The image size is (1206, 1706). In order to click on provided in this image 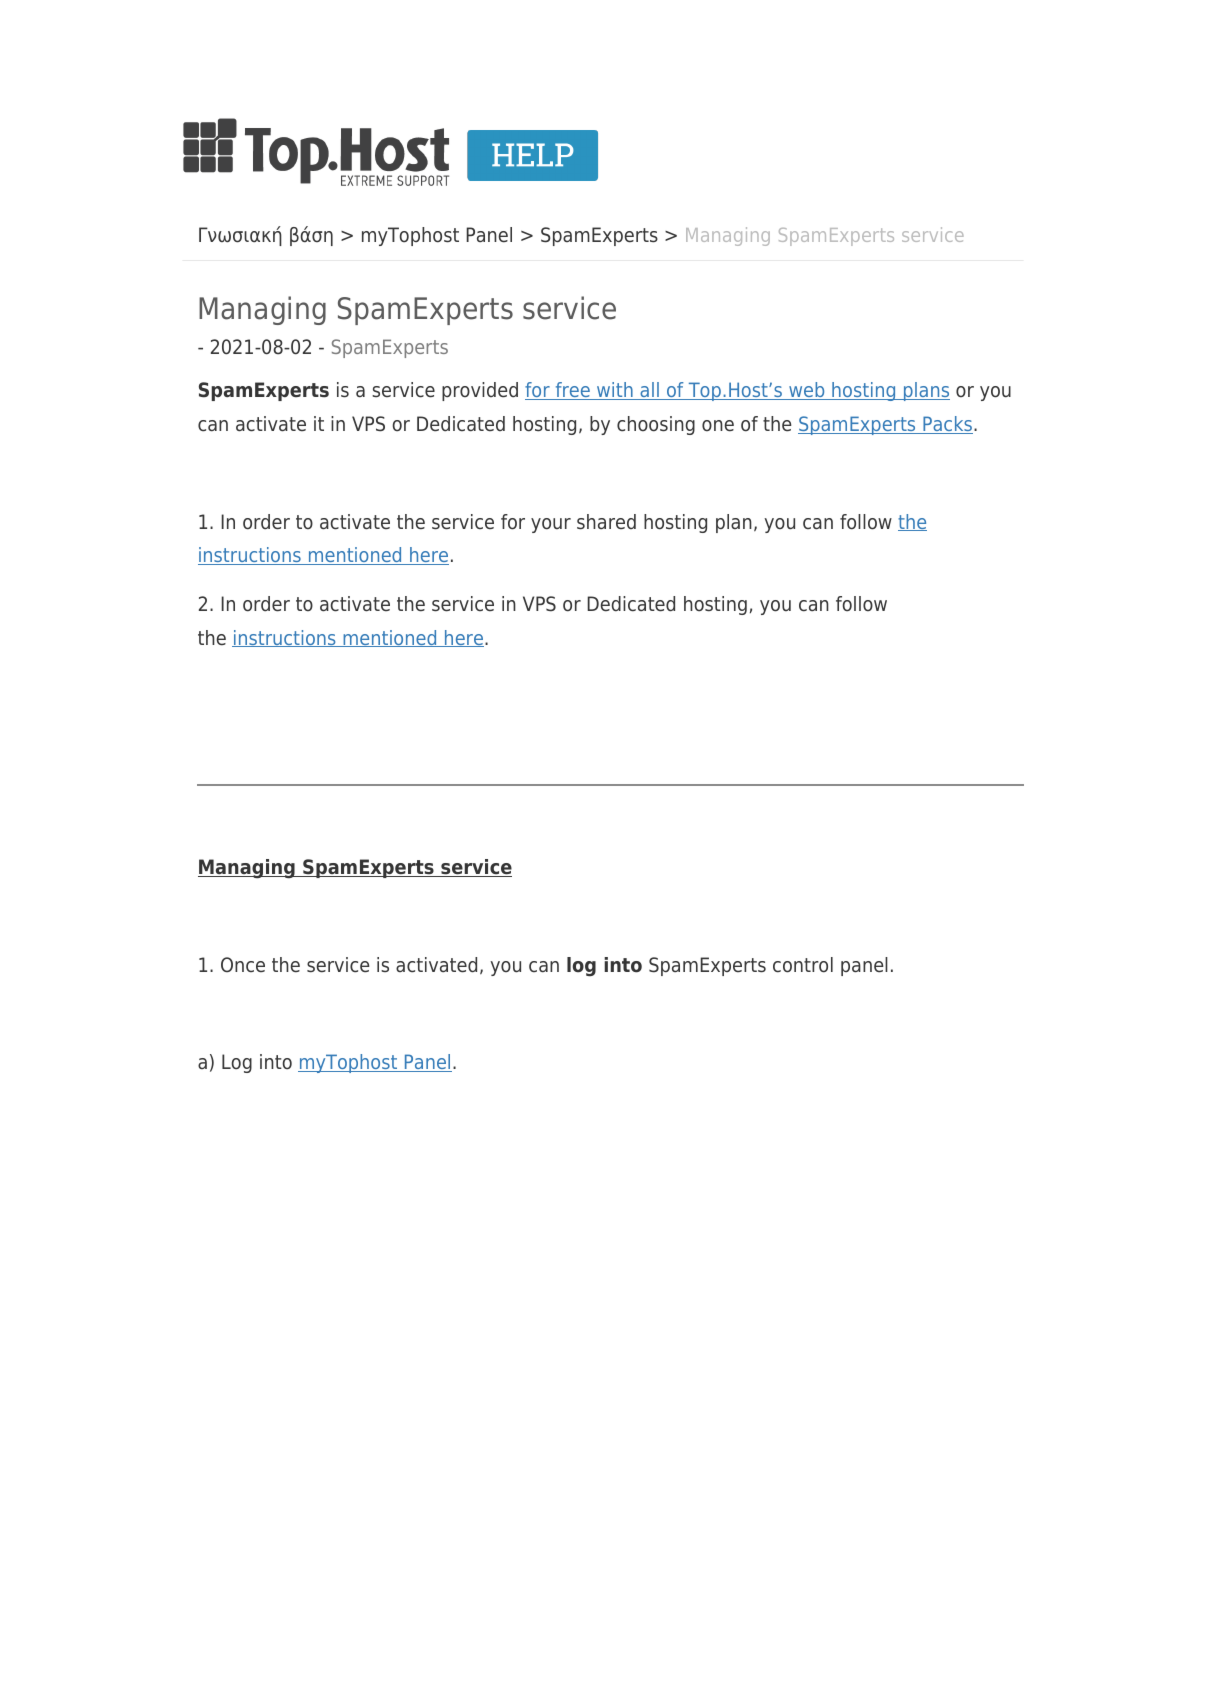, I will do `click(480, 391)`.
